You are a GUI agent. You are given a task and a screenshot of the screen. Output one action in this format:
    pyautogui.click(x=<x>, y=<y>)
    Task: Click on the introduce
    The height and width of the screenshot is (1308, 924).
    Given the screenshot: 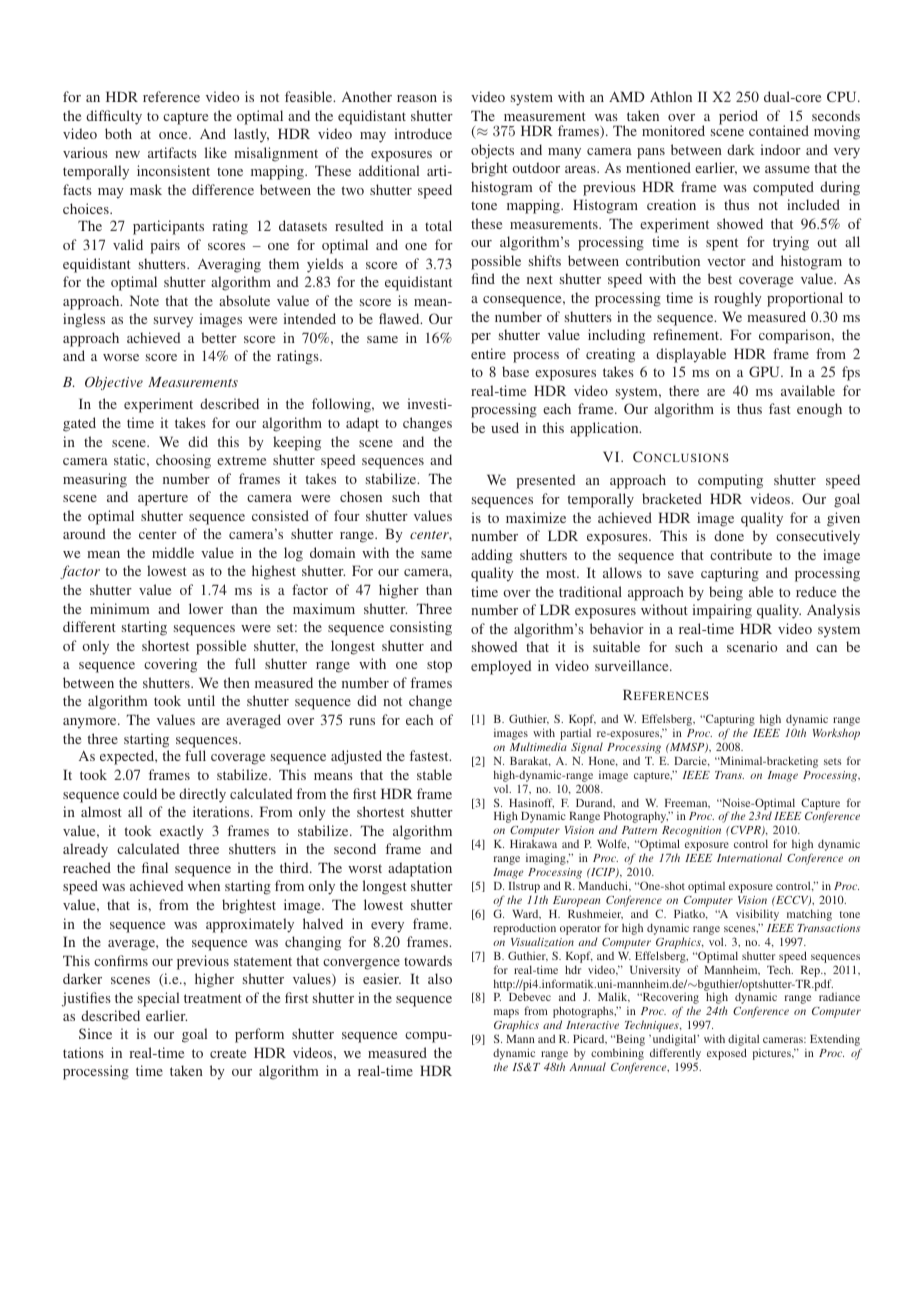 What is the action you would take?
    pyautogui.click(x=423, y=133)
